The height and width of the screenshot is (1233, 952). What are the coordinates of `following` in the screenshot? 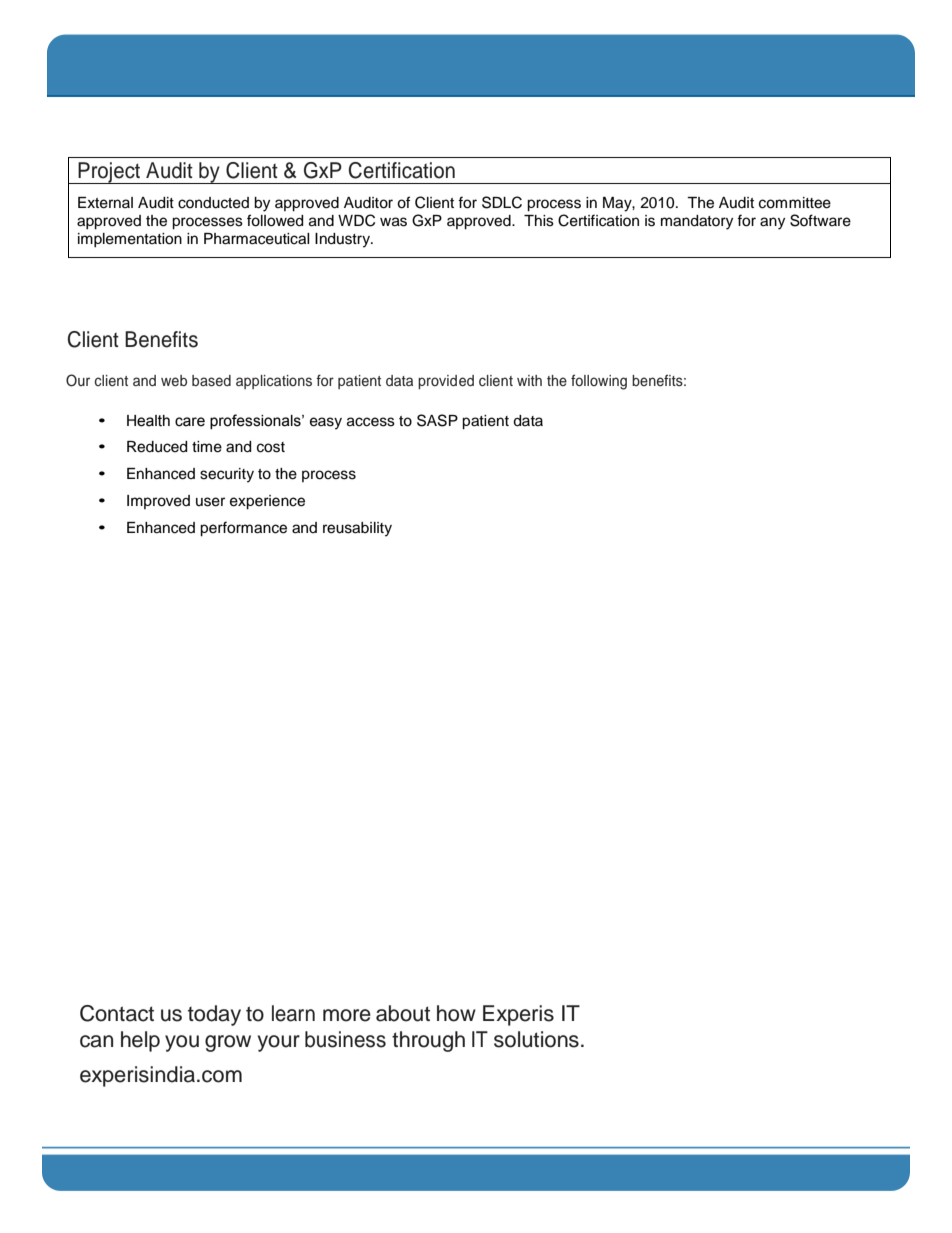 It's located at (599, 382).
